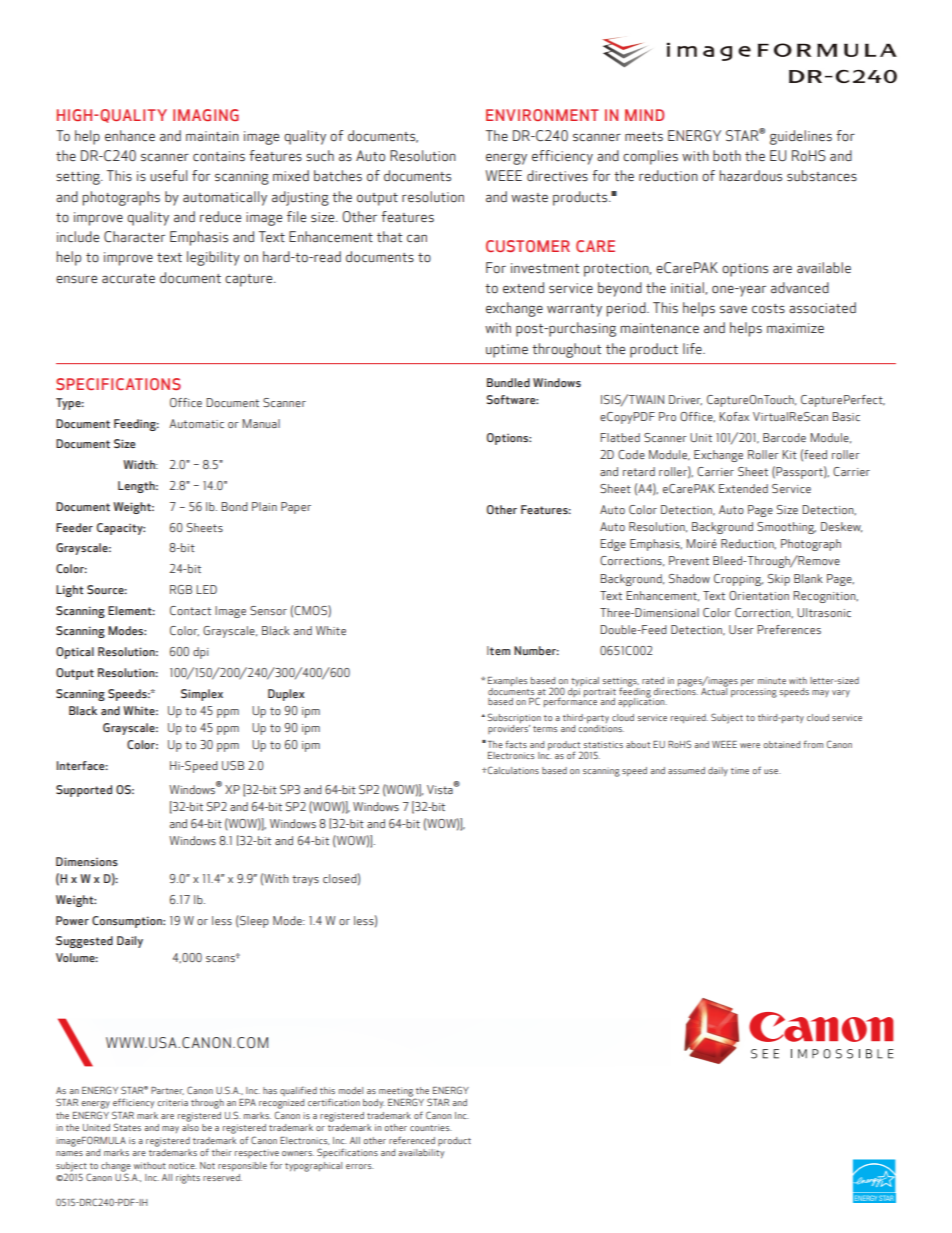  Describe the element at coordinates (305, 880) in the document. I see `trays` at that location.
